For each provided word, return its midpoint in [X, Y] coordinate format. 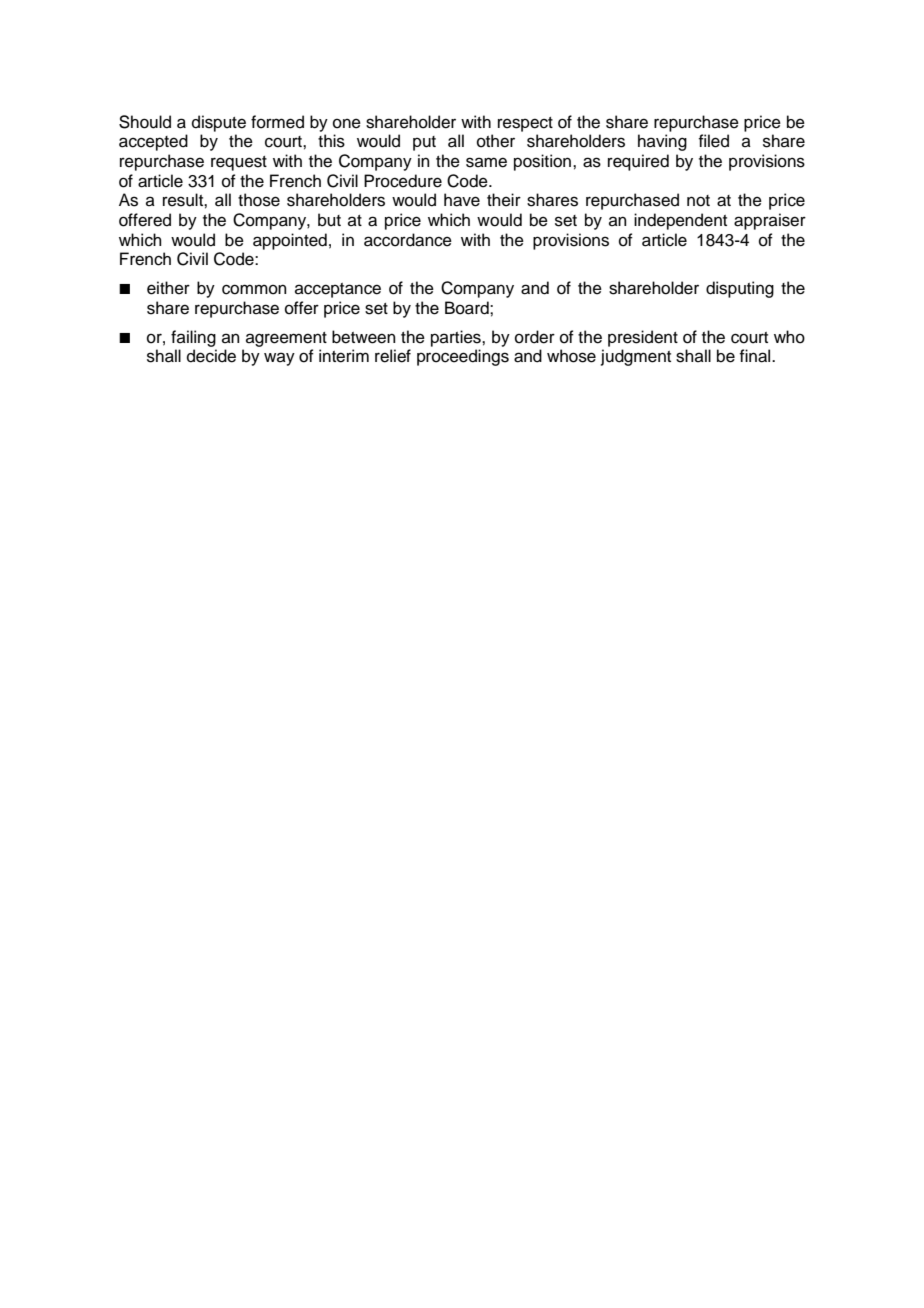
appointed [290, 241]
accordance [408, 240]
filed [713, 141]
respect [525, 124]
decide [211, 356]
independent [680, 221]
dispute [219, 123]
